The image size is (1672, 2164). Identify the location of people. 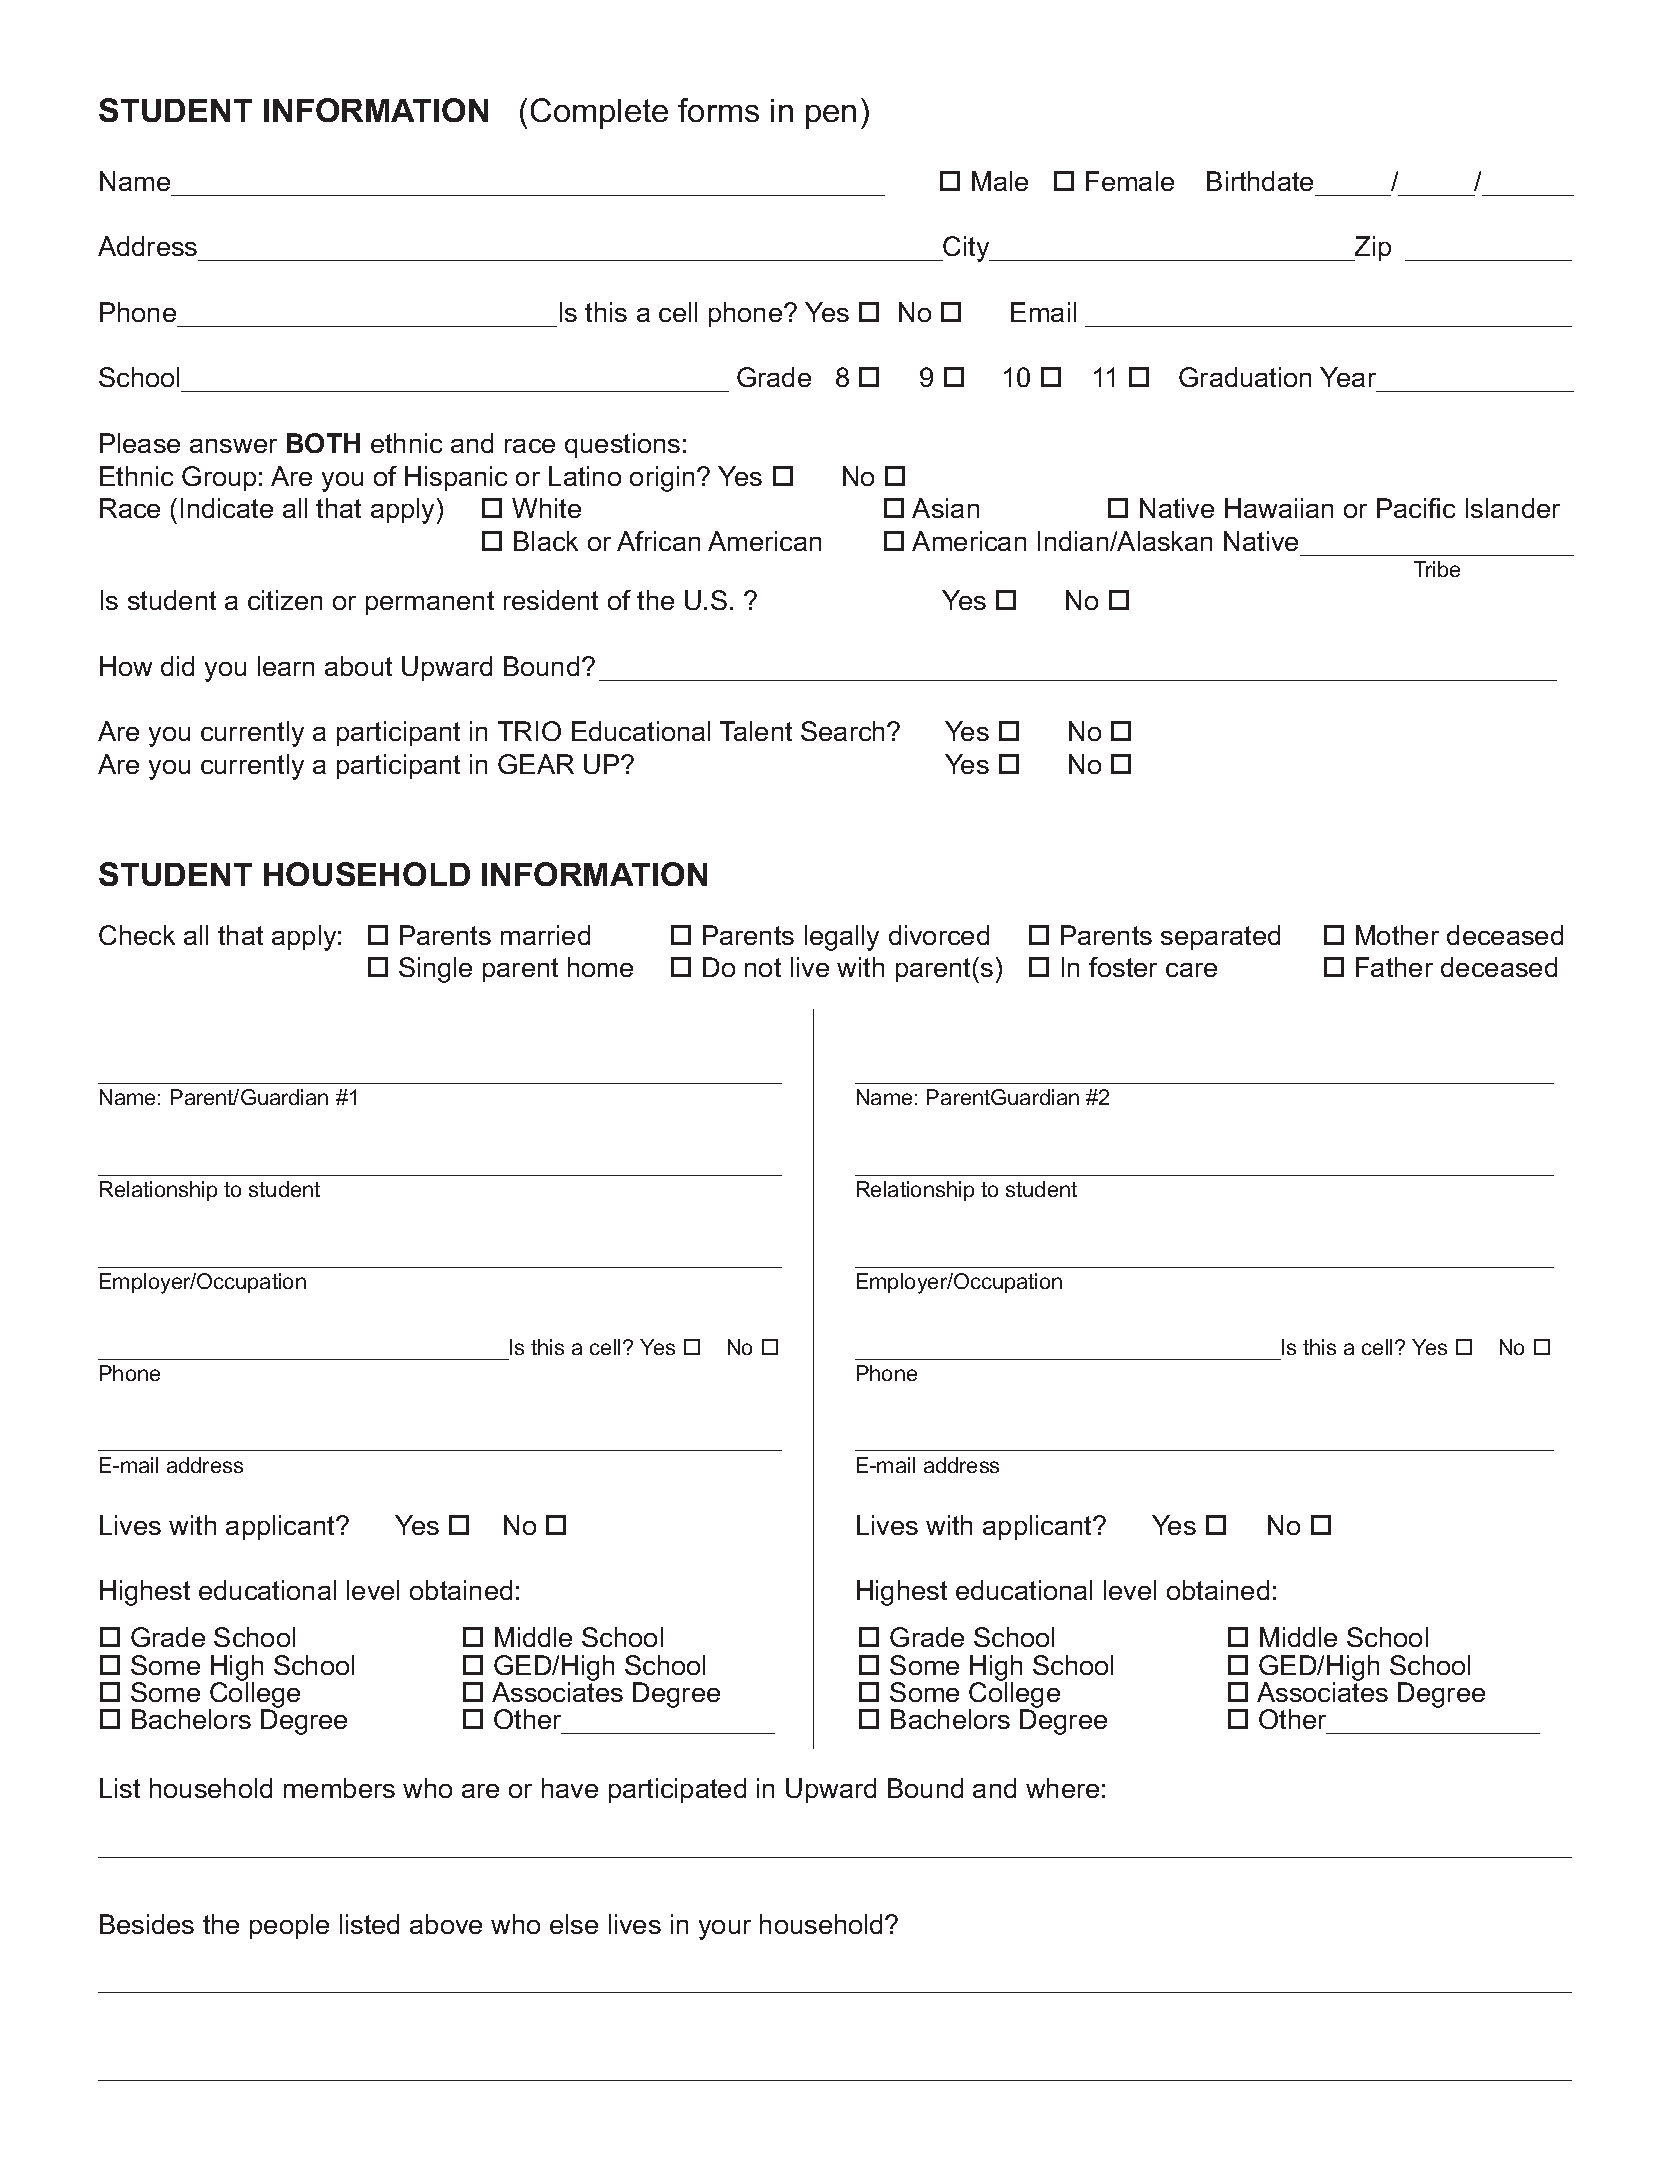
(289, 1926).
